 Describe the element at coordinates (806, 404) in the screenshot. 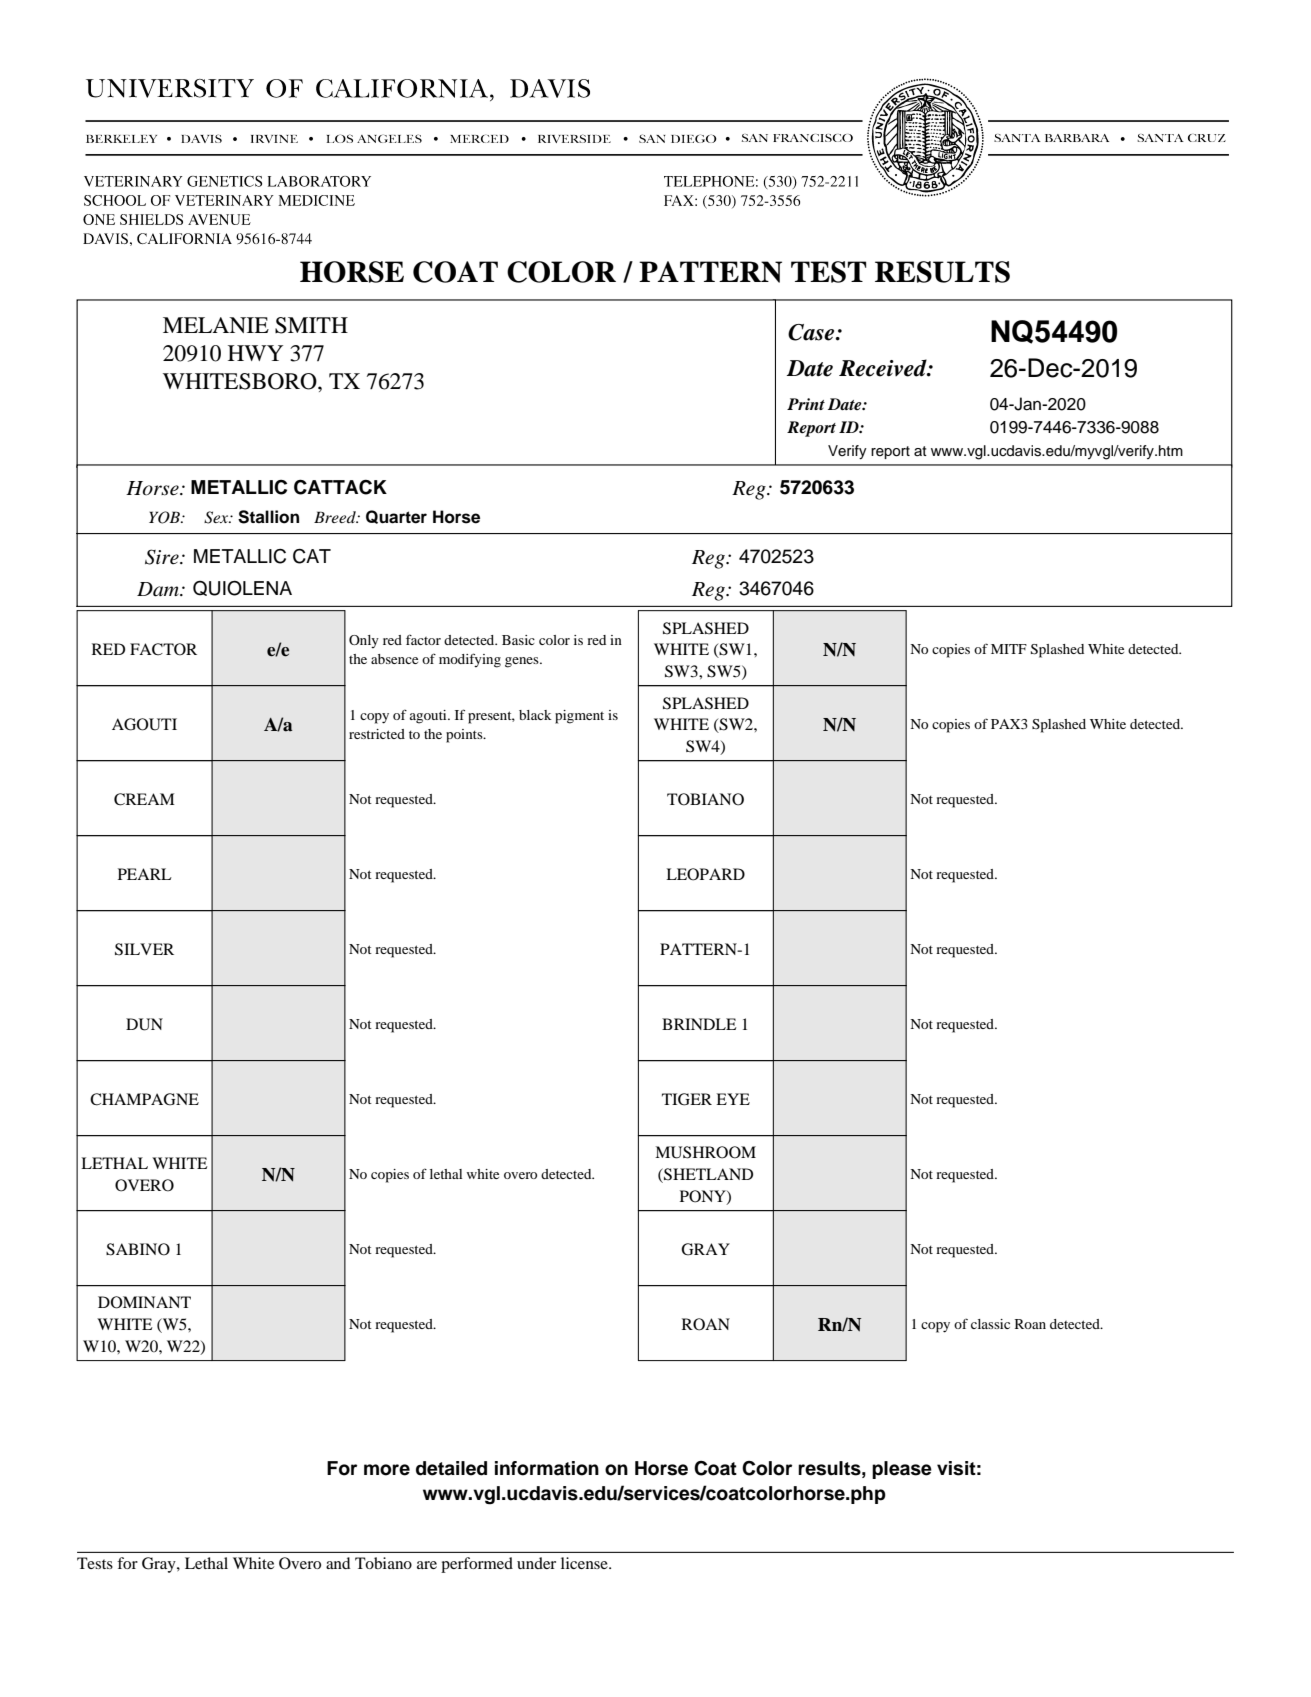

I see `Print` at that location.
